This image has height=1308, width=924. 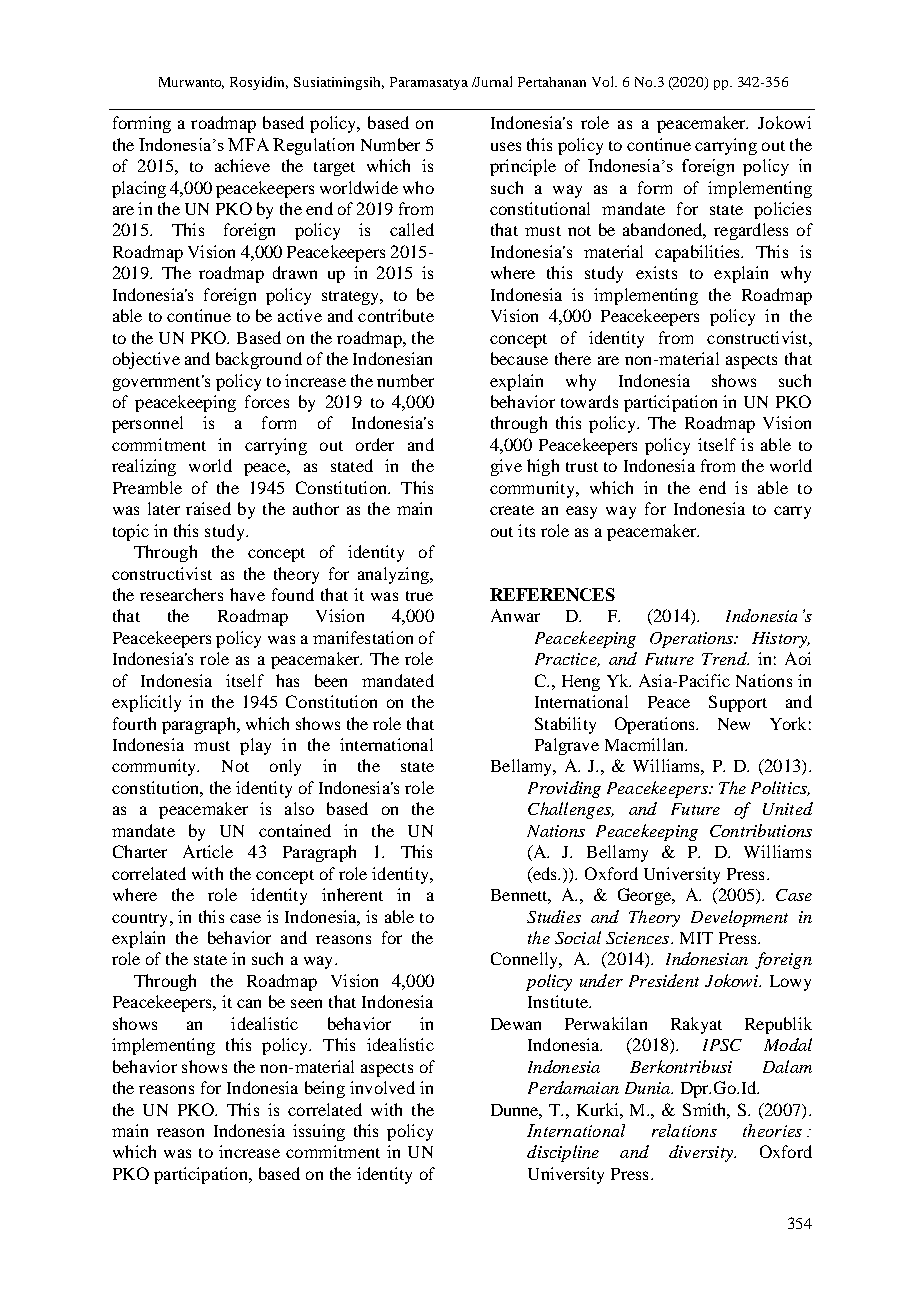 I want to click on policies, so click(x=782, y=210).
